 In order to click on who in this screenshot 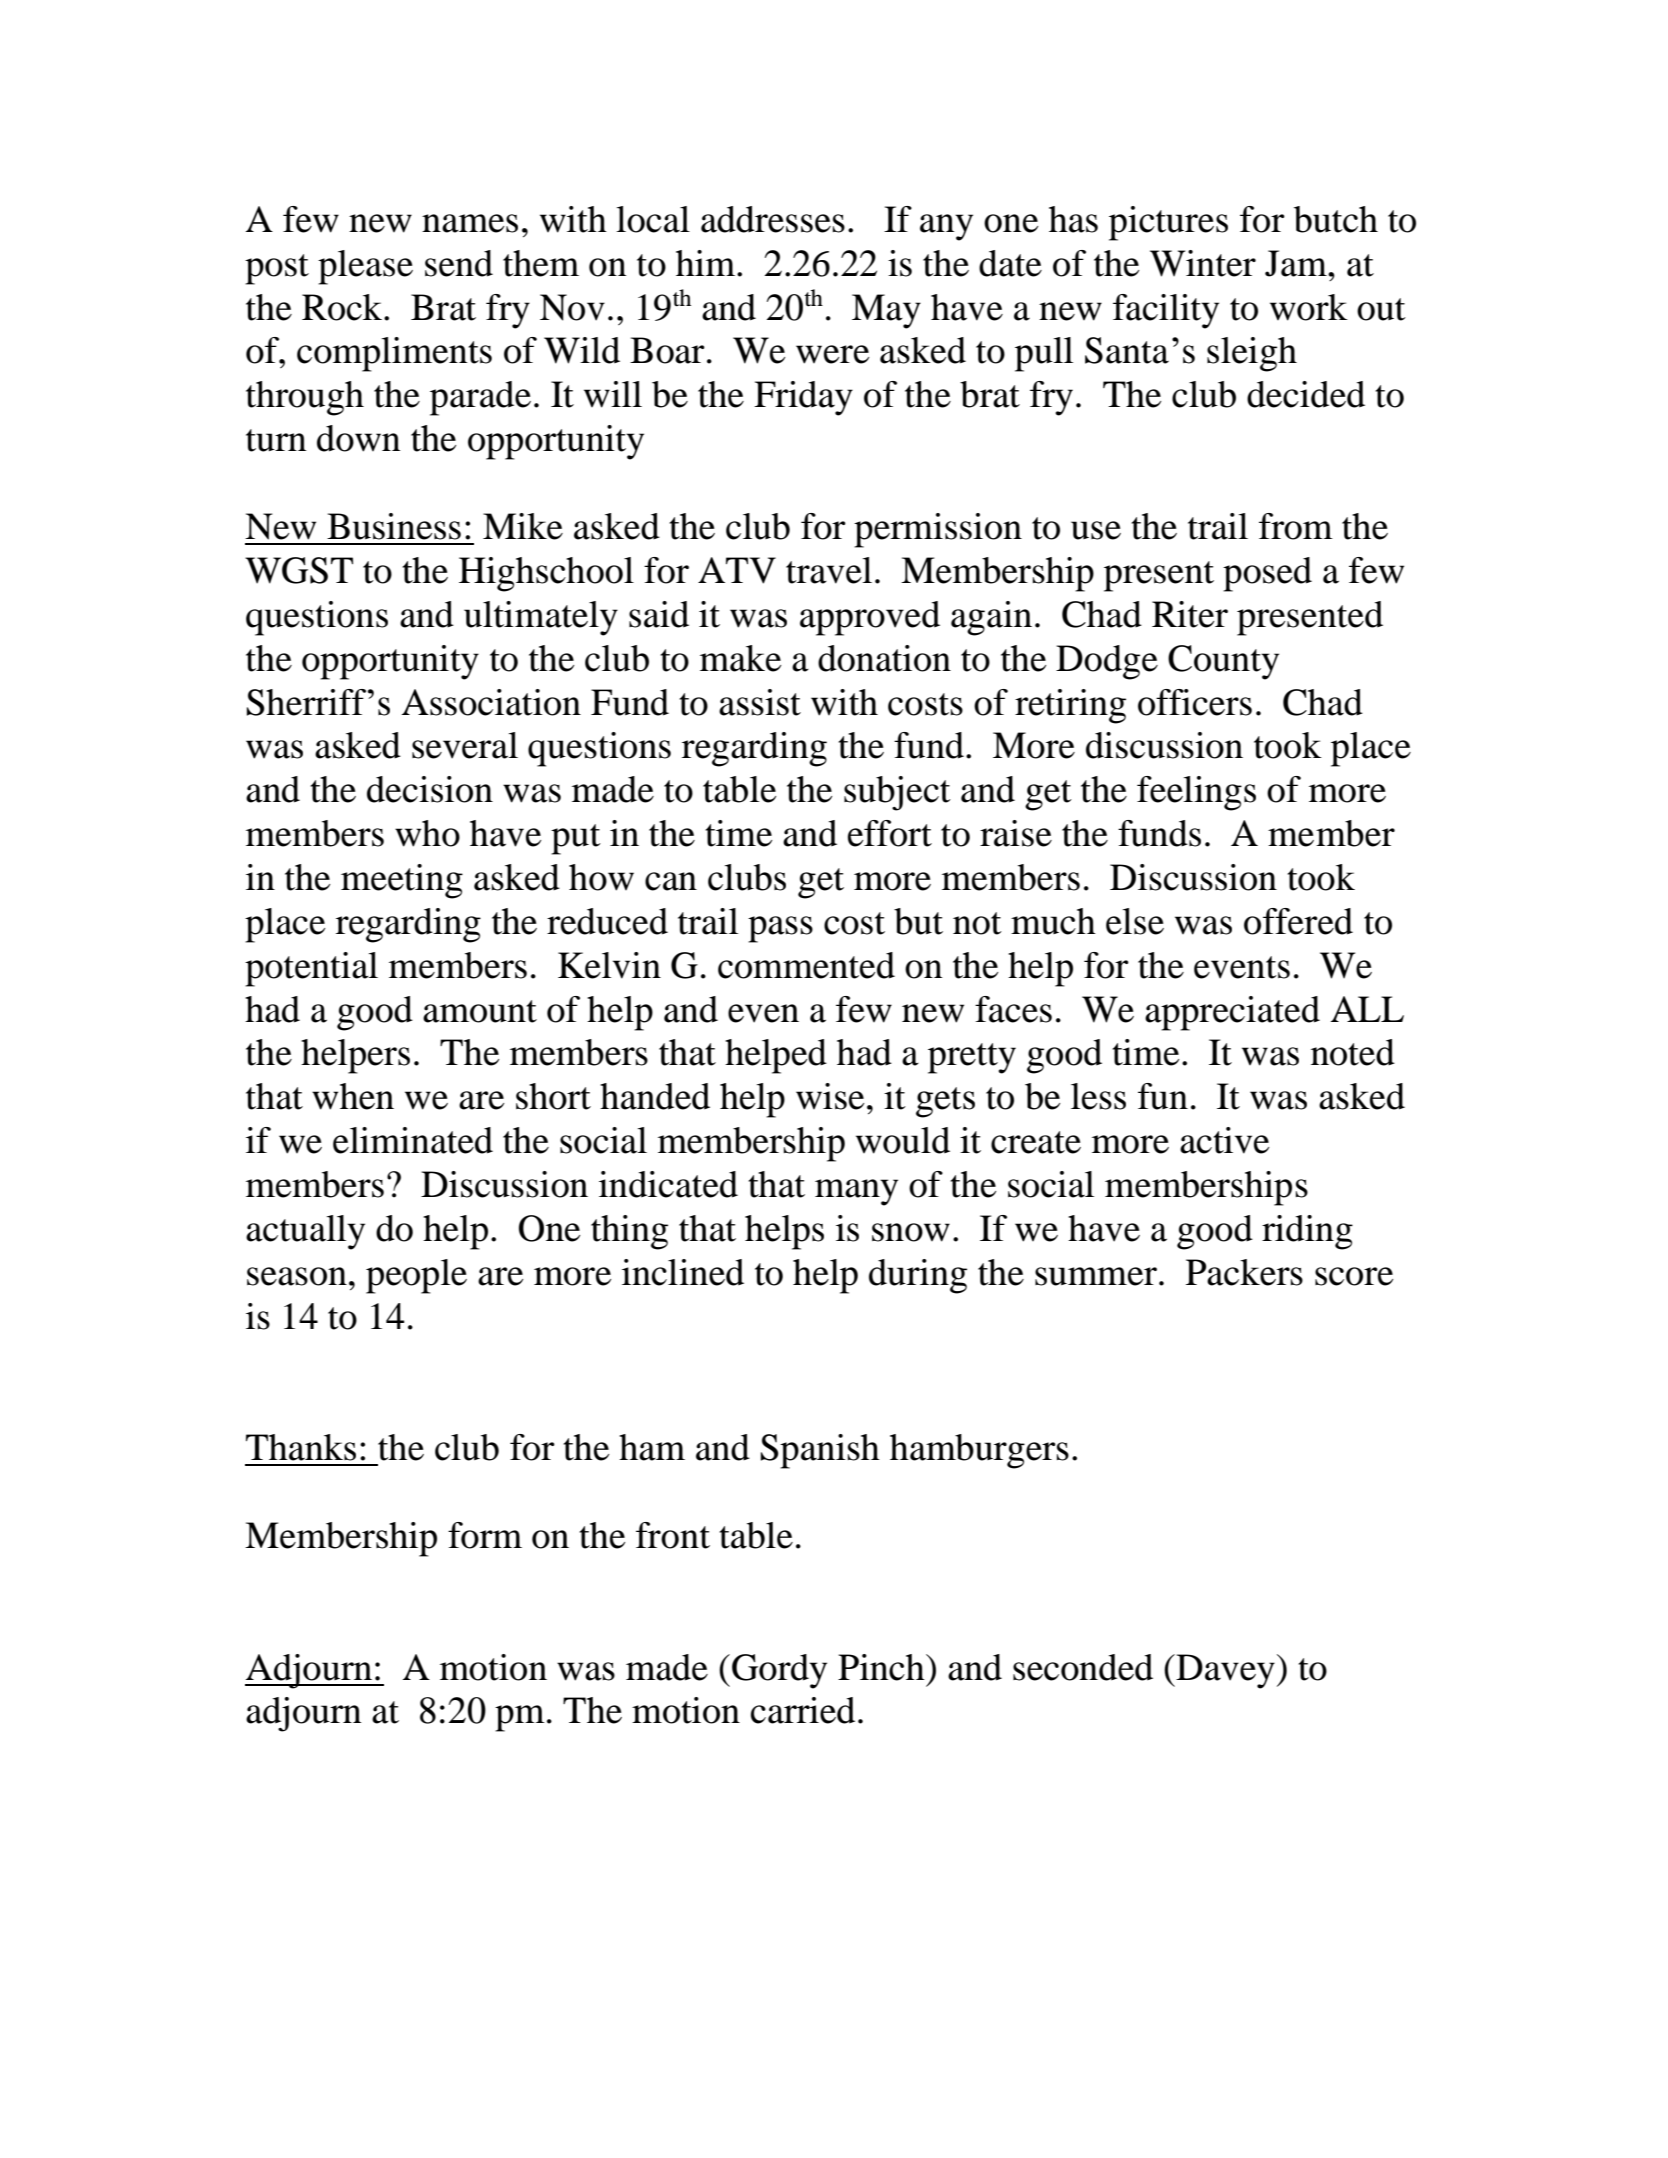, I will do `click(427, 833)`.
